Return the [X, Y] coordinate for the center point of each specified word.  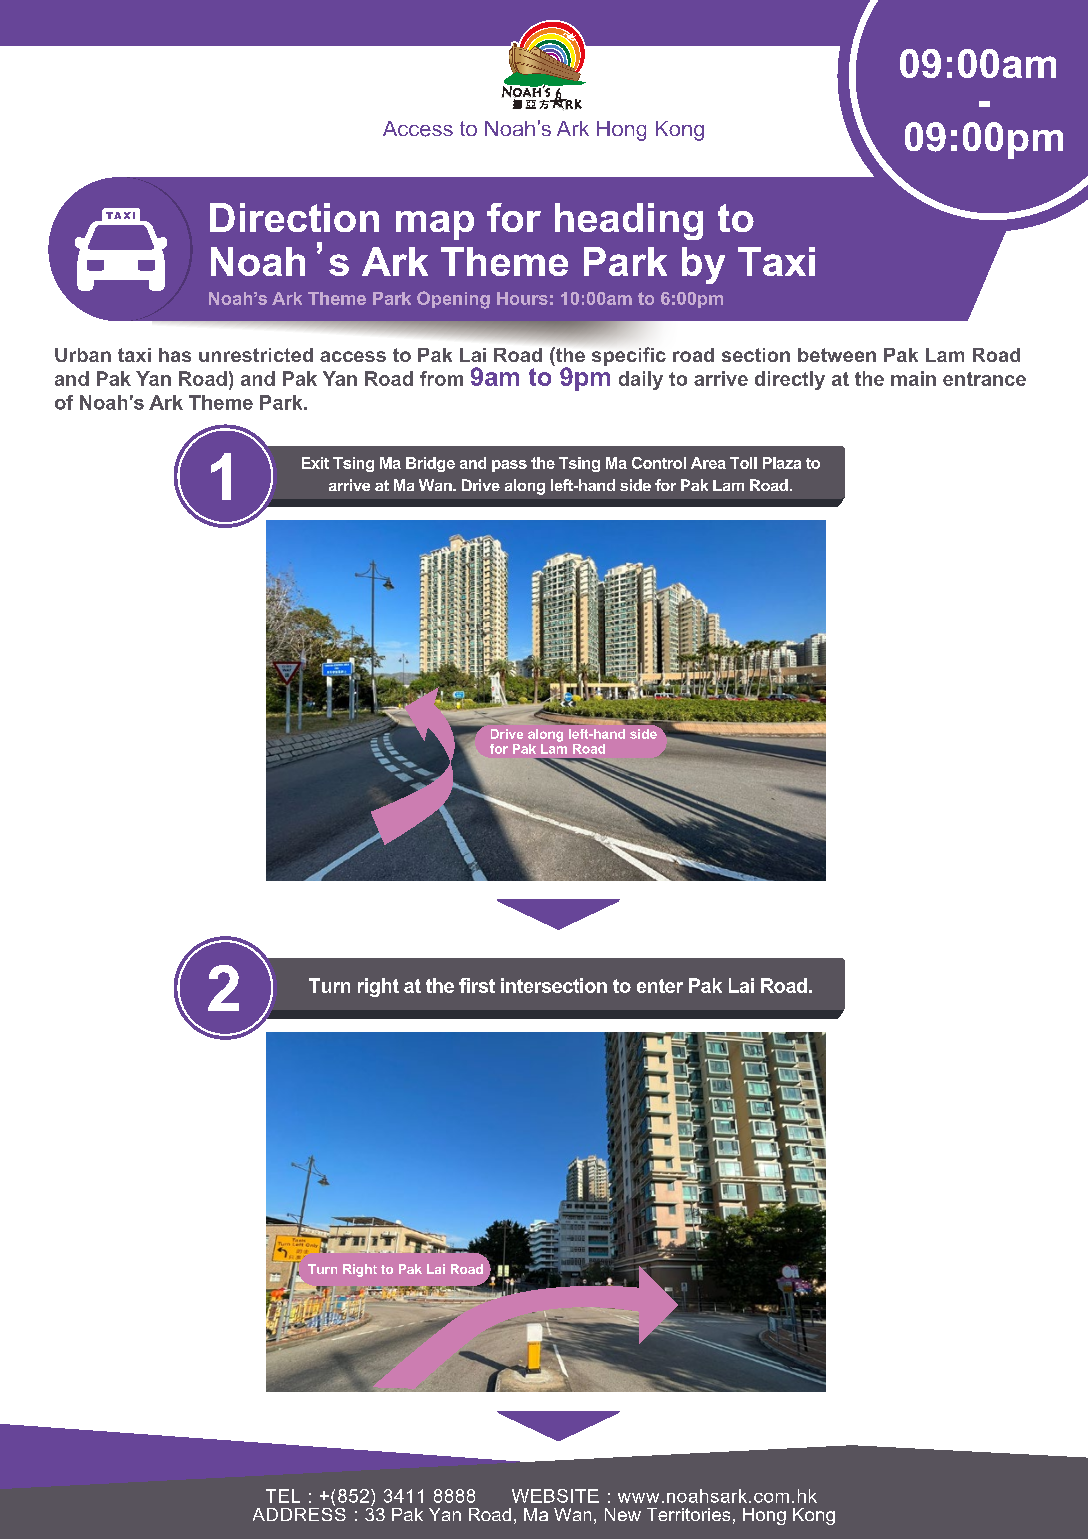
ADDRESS [299, 1513]
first [477, 985]
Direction [294, 217]
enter [660, 986]
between [837, 355]
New [623, 1514]
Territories [688, 1514]
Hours [522, 298]
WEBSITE [555, 1496]
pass [509, 466]
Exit [315, 463]
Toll [743, 463]
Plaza [782, 463]
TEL [283, 1496]
